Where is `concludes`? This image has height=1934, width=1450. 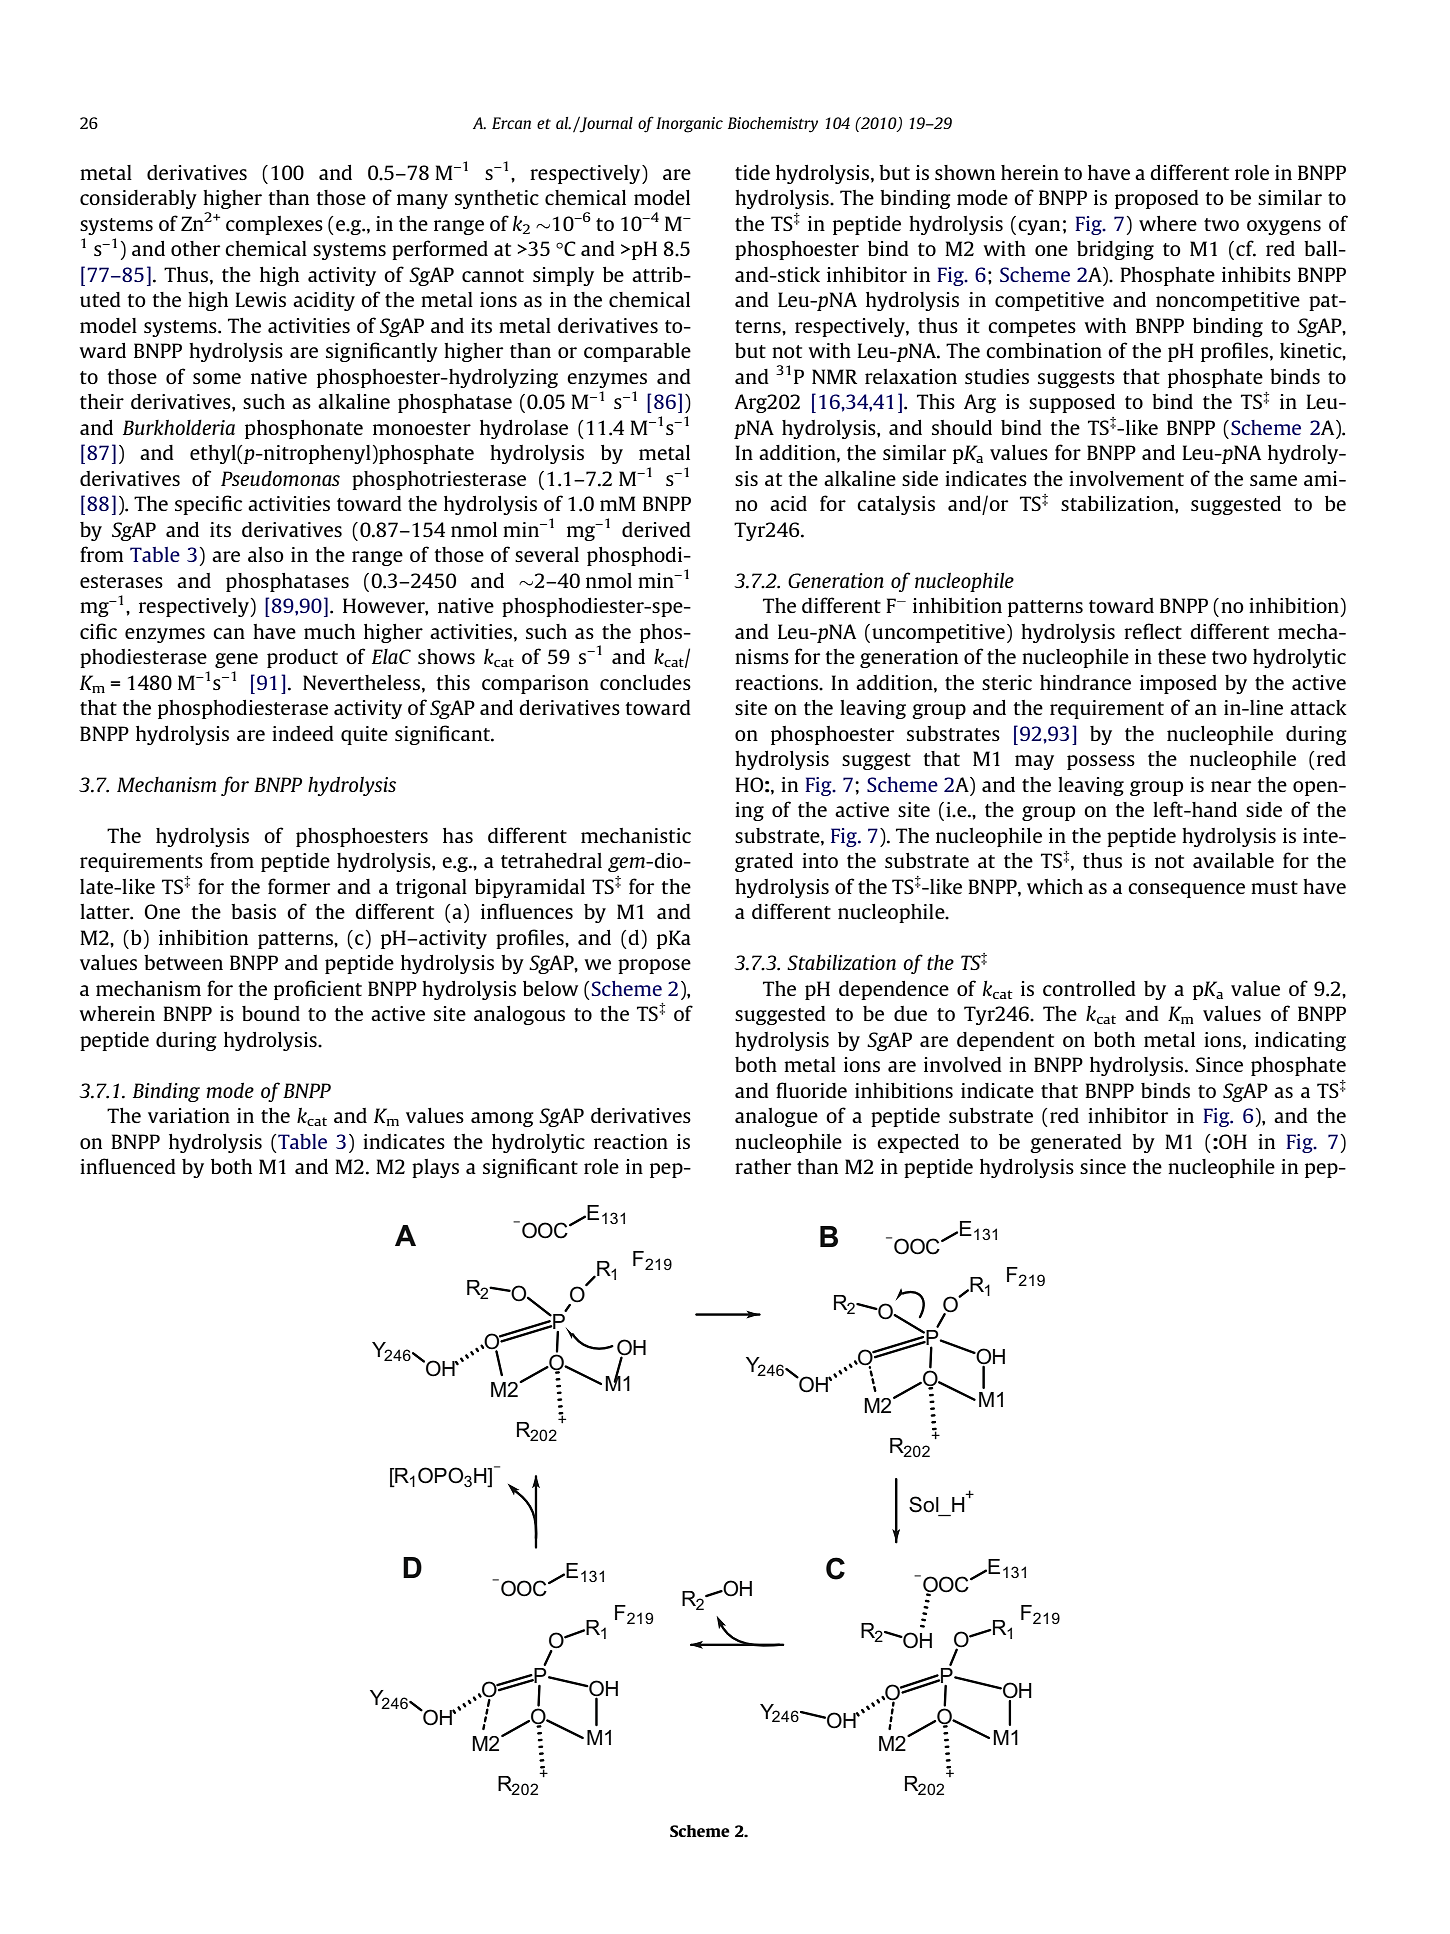
concludes is located at coordinates (645, 682).
